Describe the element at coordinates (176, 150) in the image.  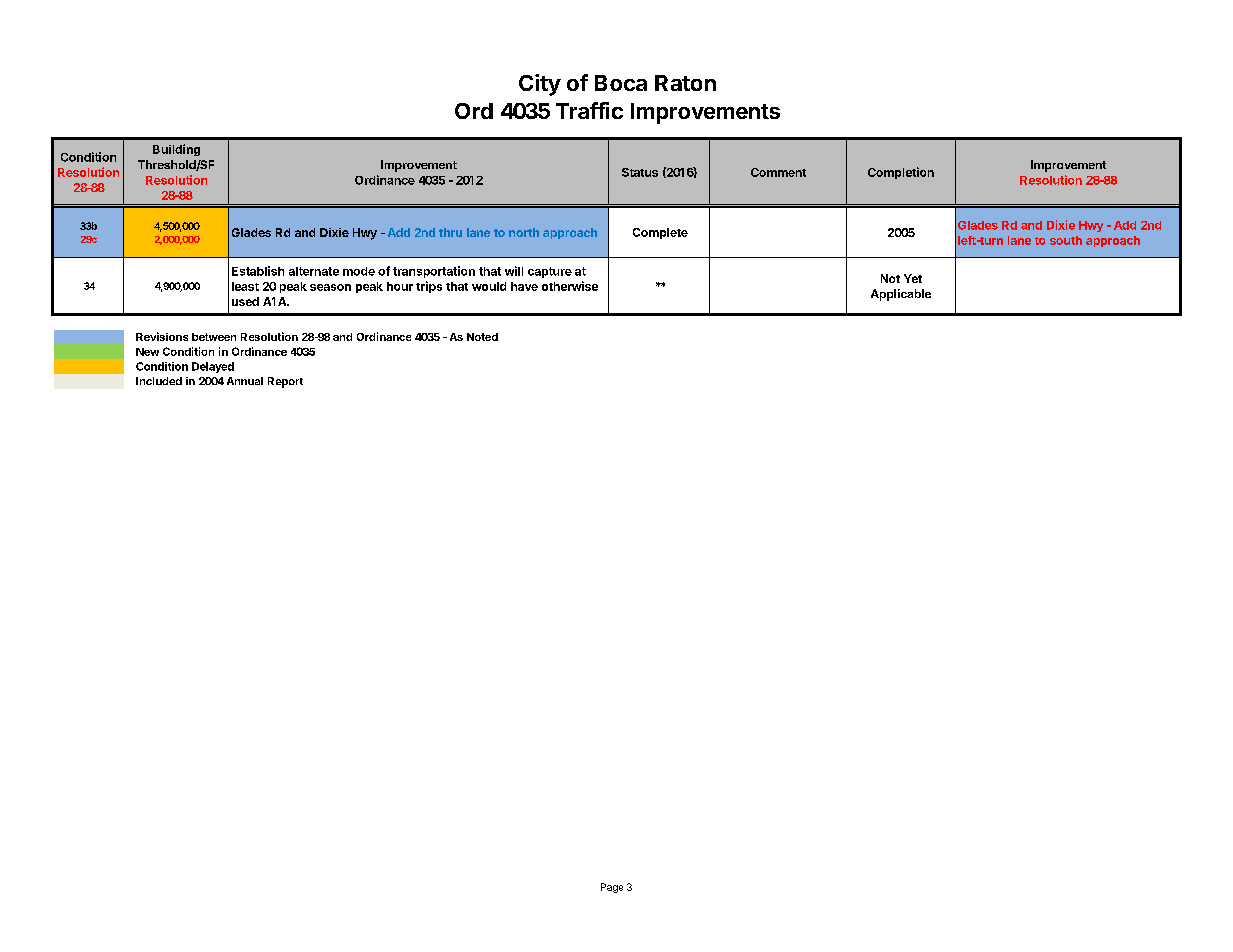
I see `Building` at that location.
